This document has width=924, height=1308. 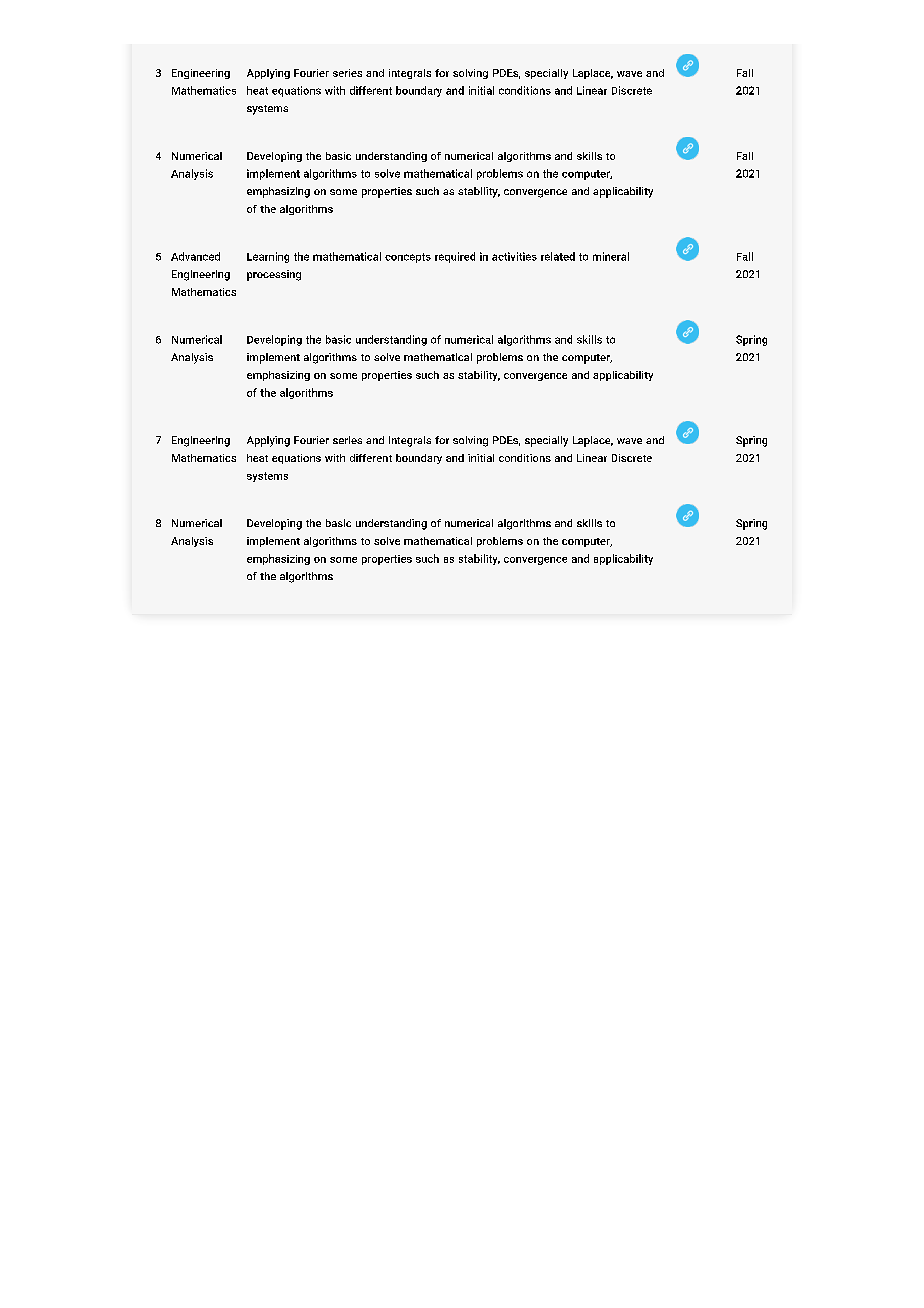 What do you see at coordinates (514, 256) in the document?
I see `activities` at bounding box center [514, 256].
